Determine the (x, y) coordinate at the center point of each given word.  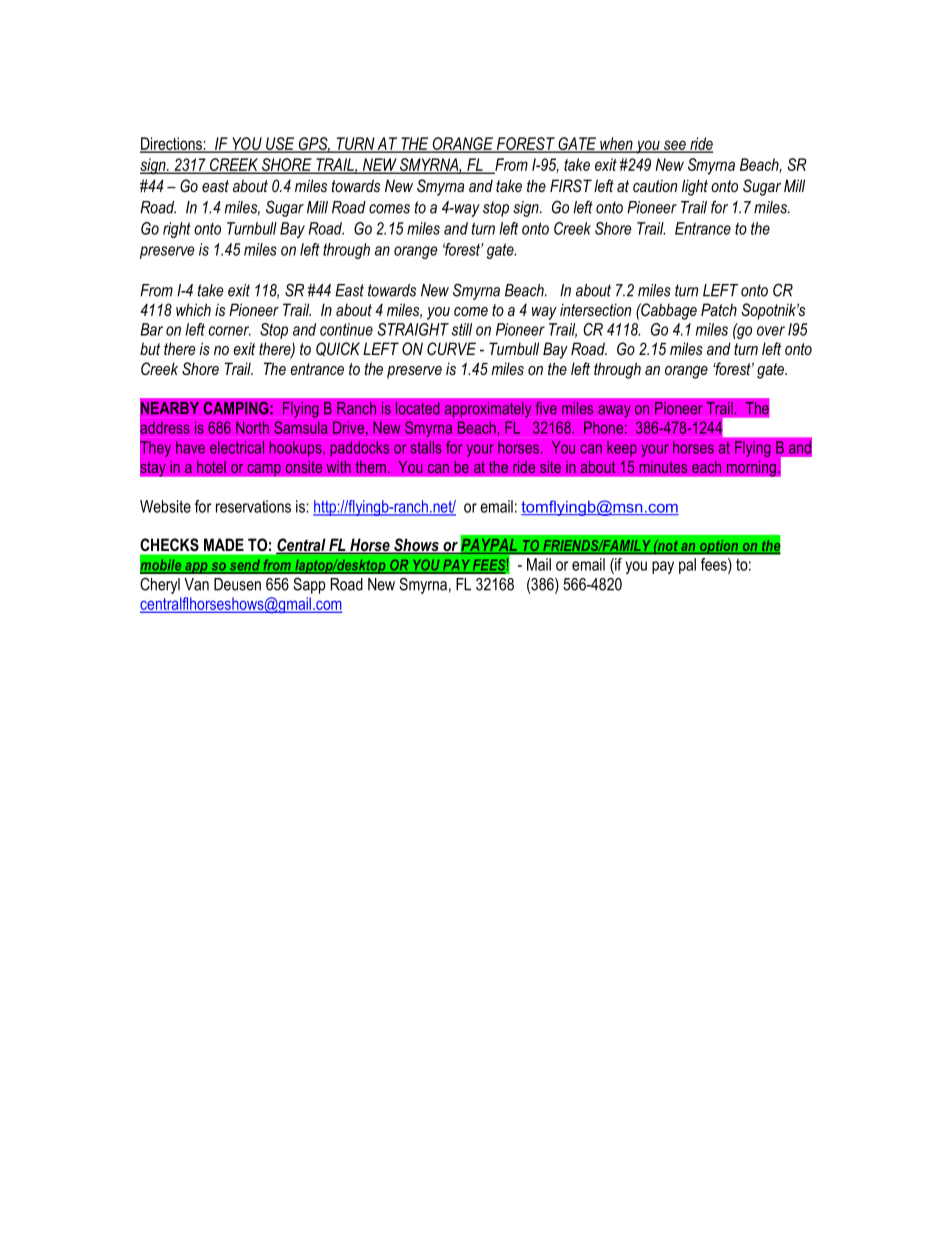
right (177, 230)
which (193, 309)
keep (622, 449)
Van (196, 584)
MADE (224, 544)
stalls (426, 447)
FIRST (571, 185)
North (252, 427)
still (462, 329)
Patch (719, 309)
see (674, 146)
